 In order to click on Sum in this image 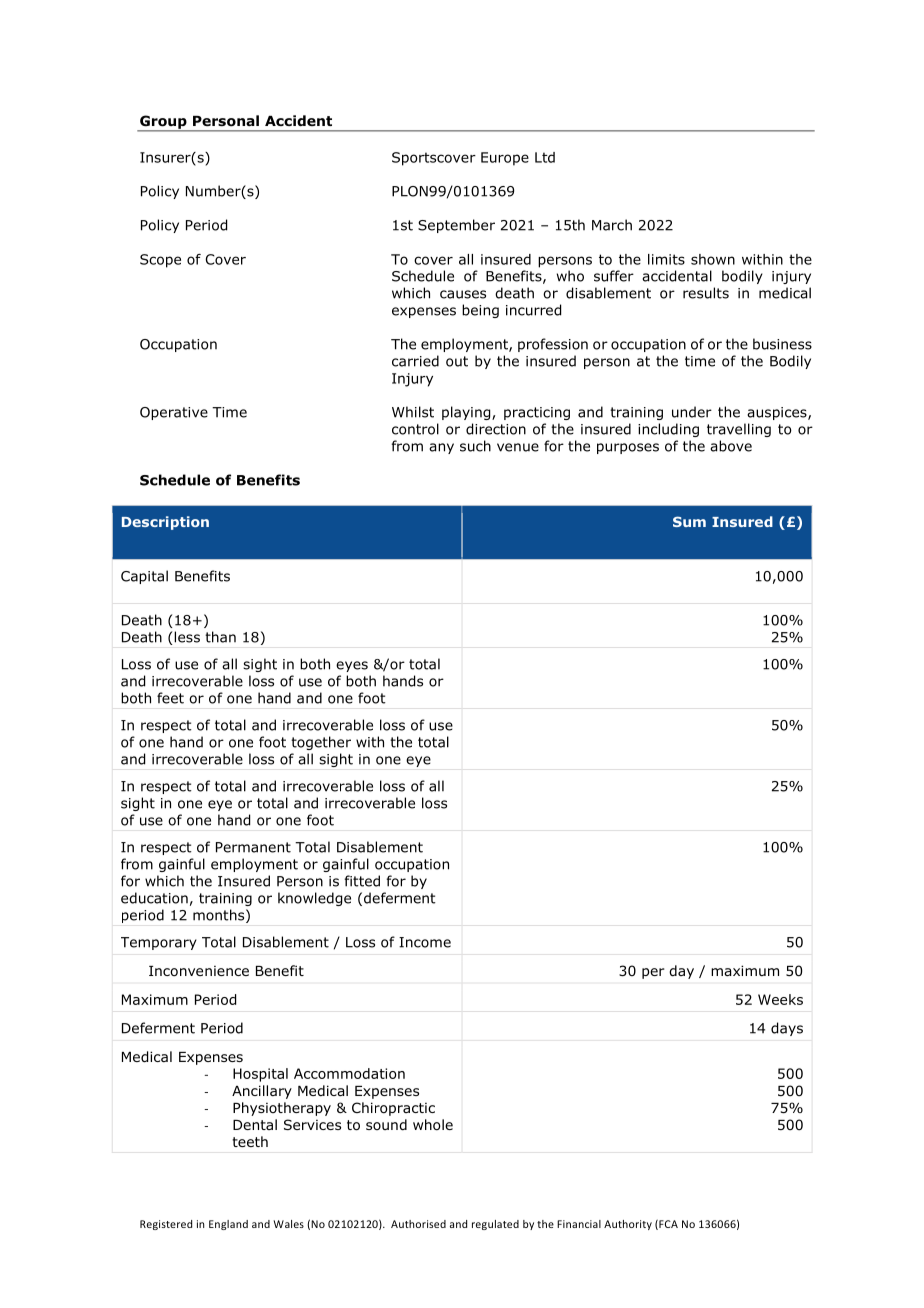, I will do `click(689, 521)`.
